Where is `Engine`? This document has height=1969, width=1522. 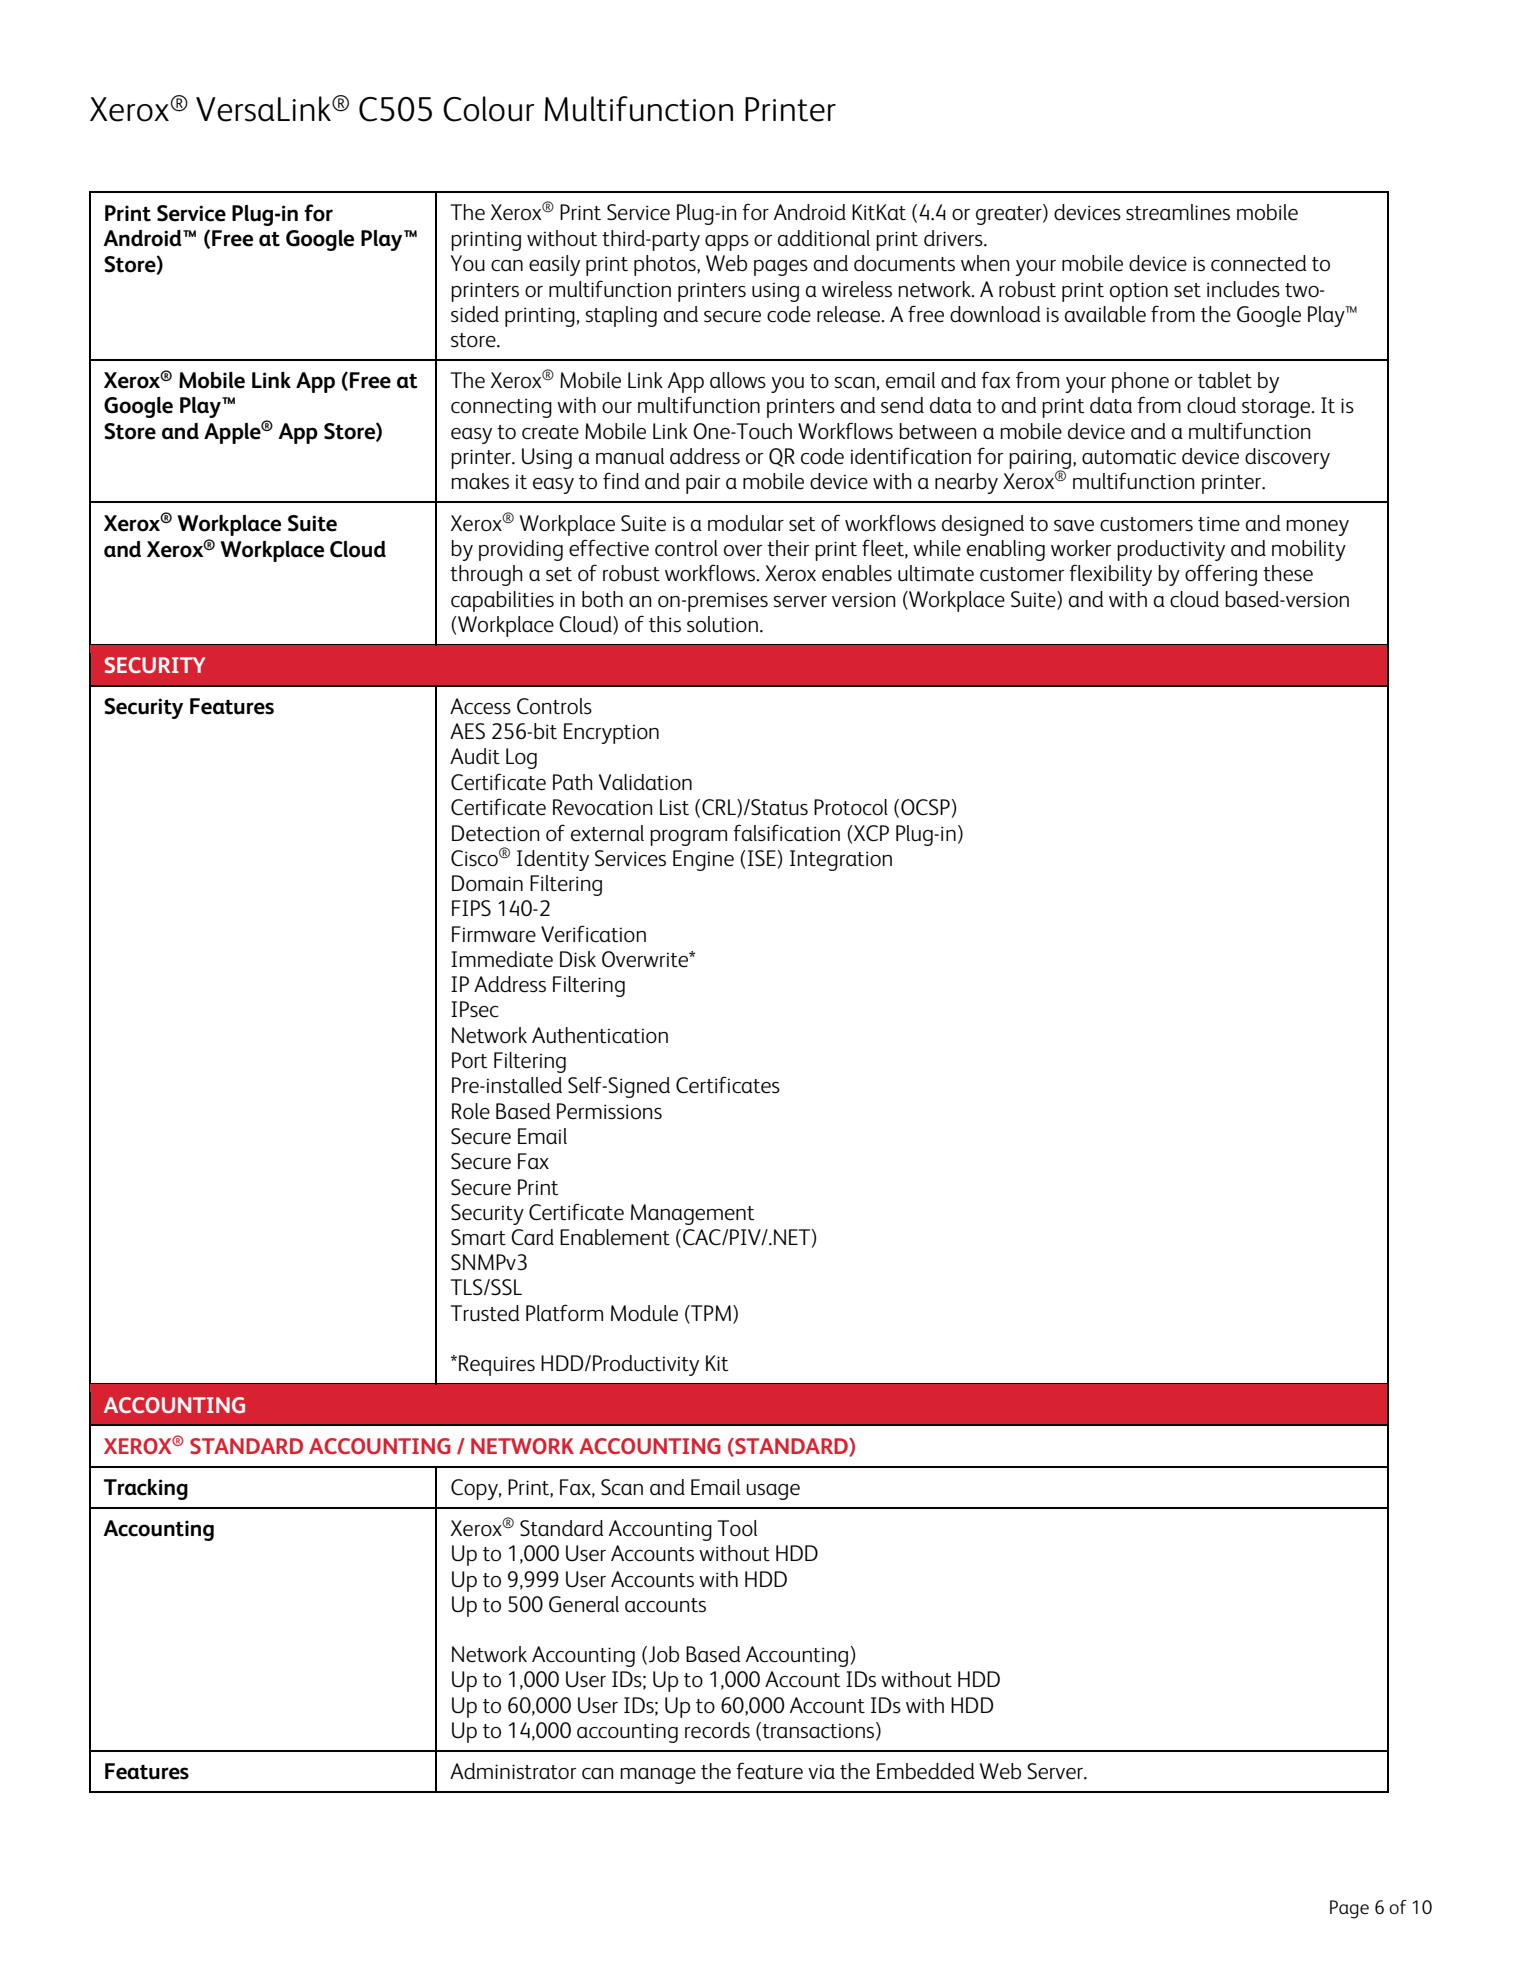
Engine is located at coordinates (703, 860).
